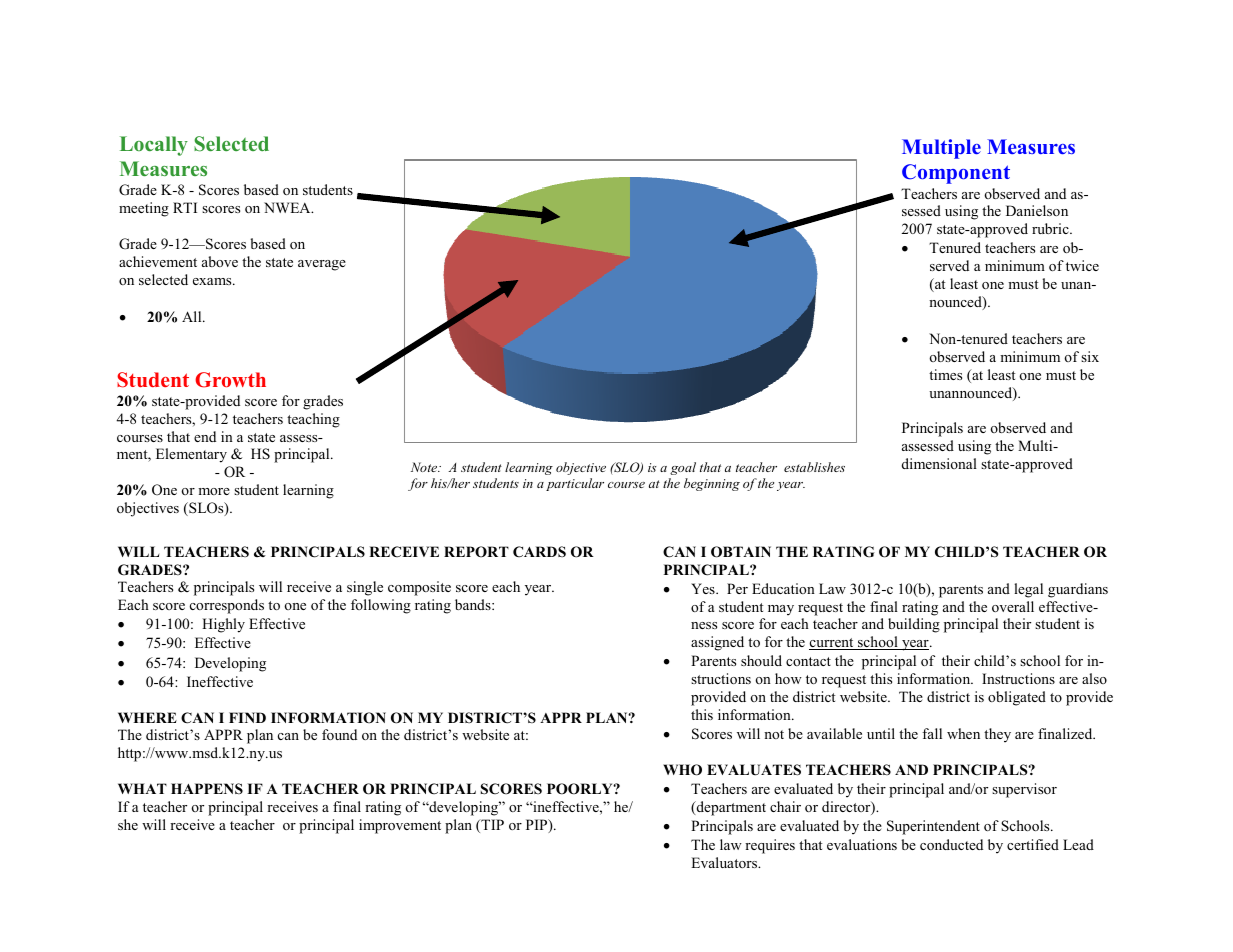  I want to click on HAPPENS, so click(207, 788).
